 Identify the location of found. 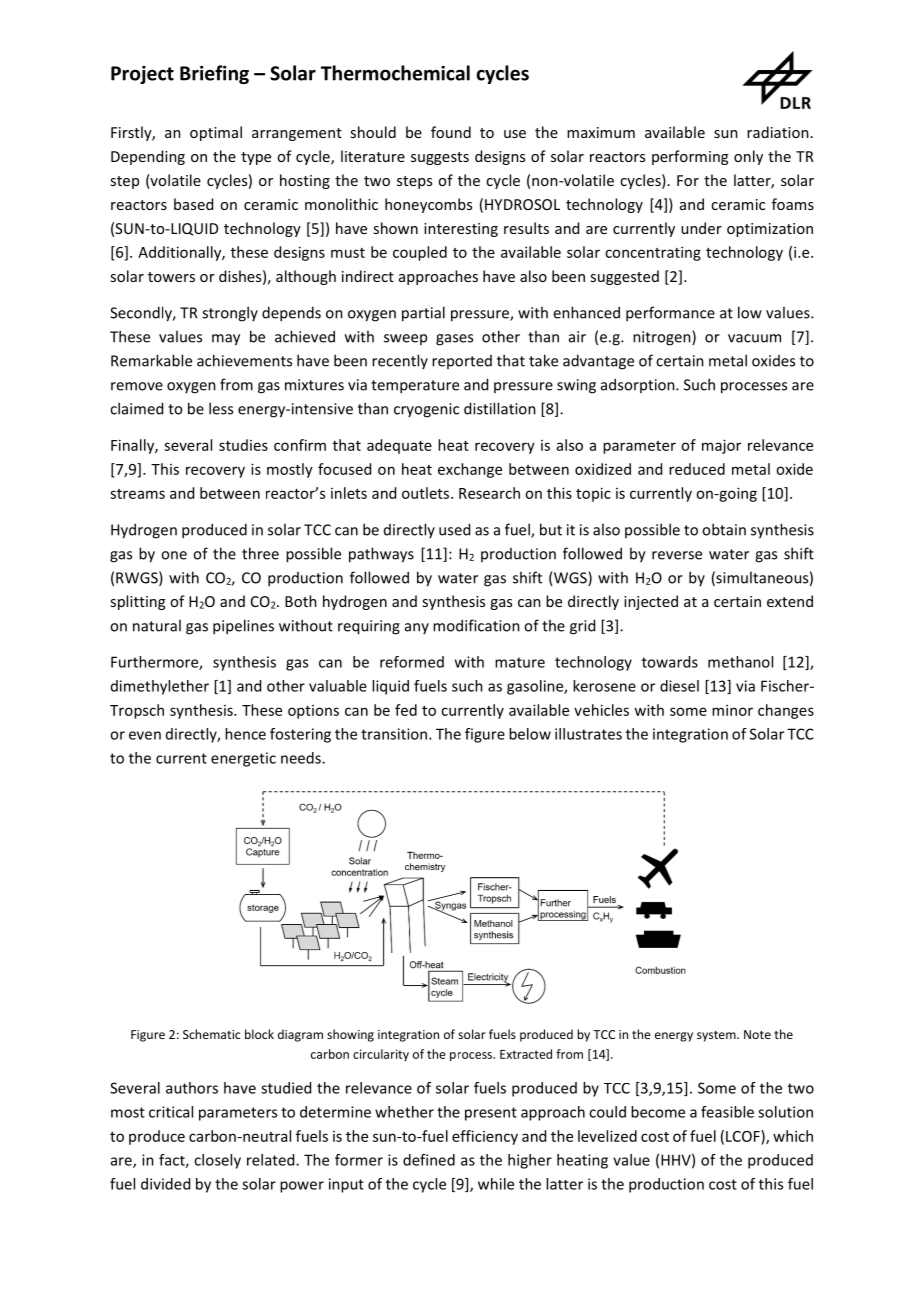
(451, 132).
